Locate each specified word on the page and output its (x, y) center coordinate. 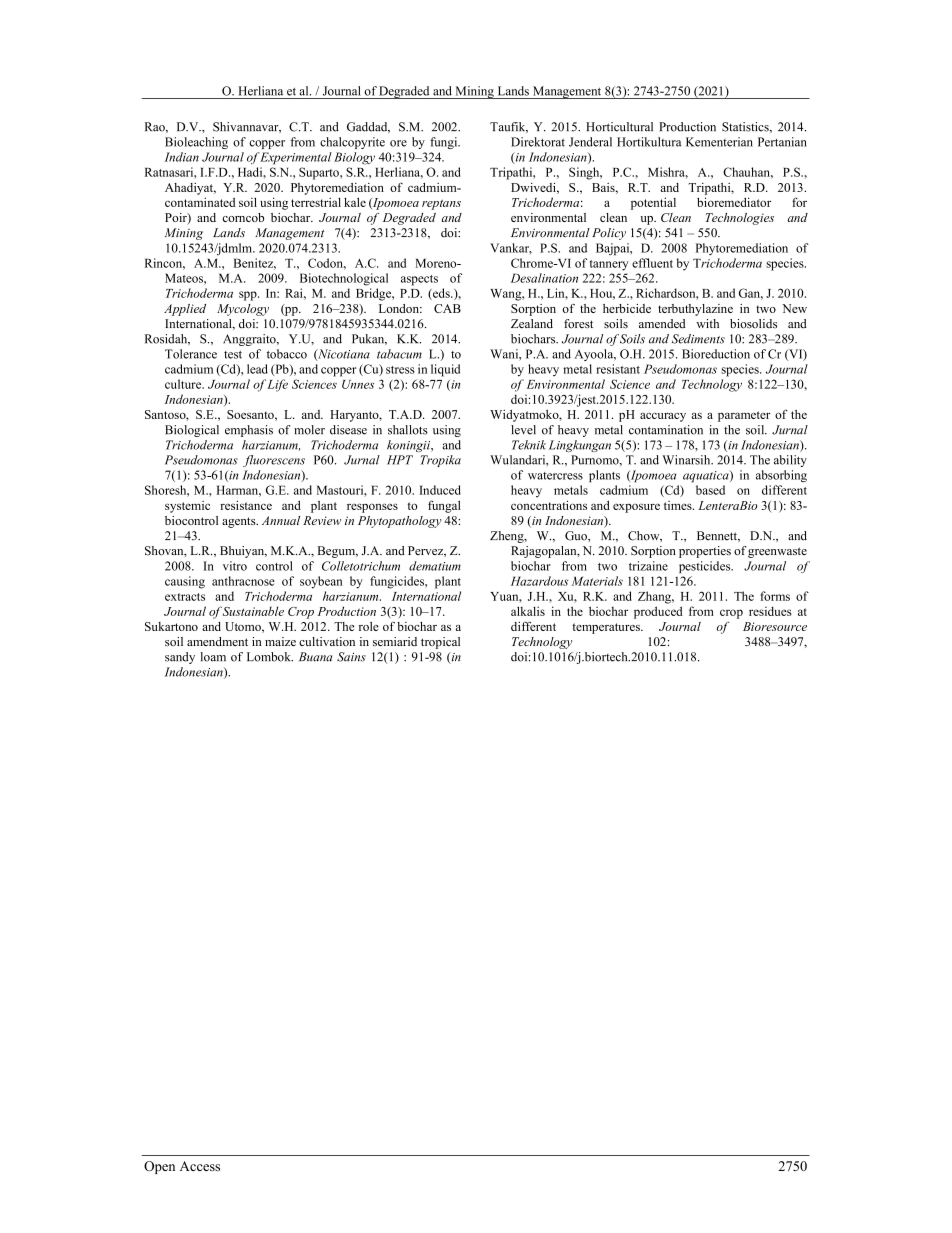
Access (200, 1166)
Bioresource (775, 626)
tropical (440, 643)
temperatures (607, 628)
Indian (182, 157)
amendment (217, 641)
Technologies (740, 219)
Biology (354, 158)
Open (159, 1167)
